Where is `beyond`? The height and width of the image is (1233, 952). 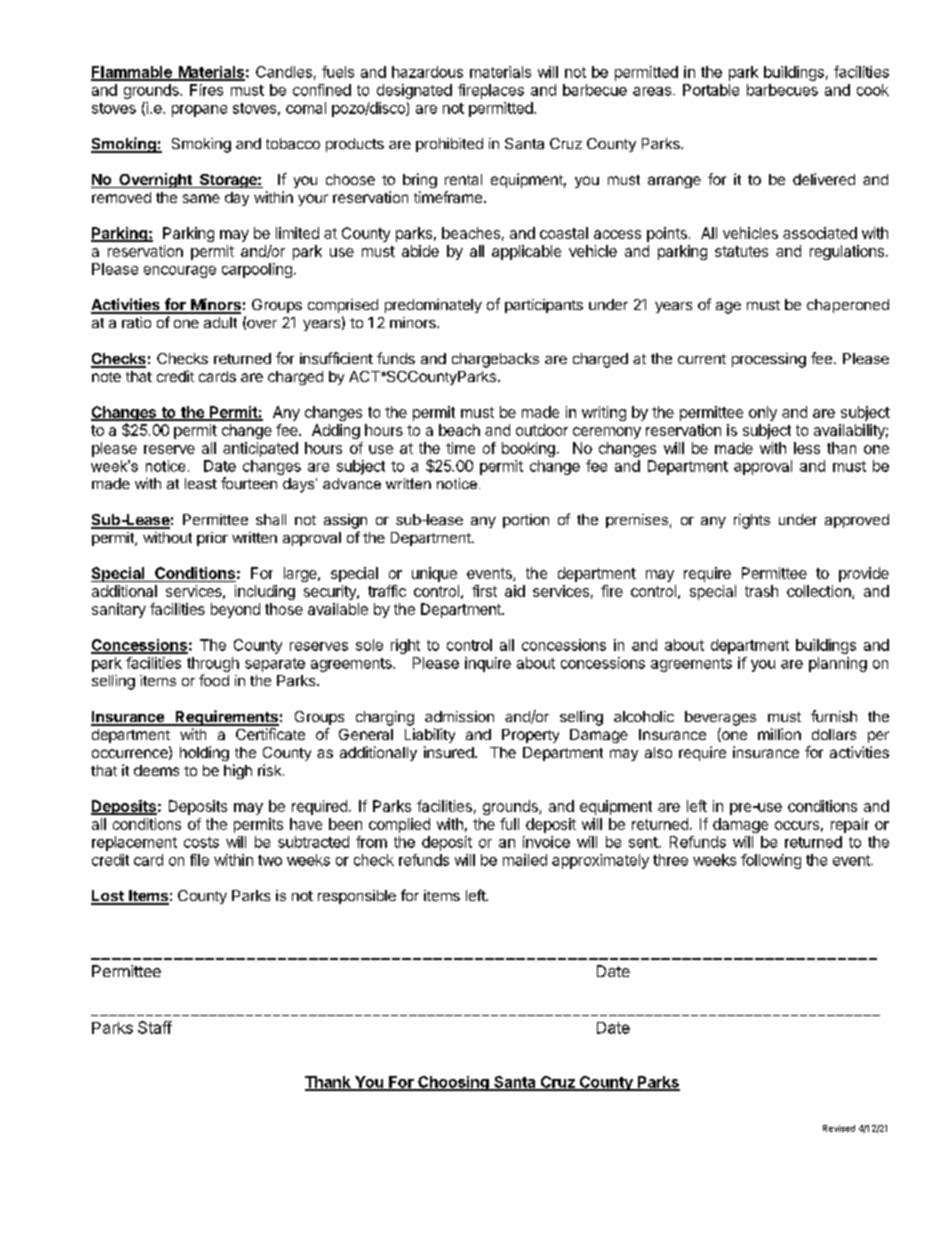
beyond is located at coordinates (235, 610).
